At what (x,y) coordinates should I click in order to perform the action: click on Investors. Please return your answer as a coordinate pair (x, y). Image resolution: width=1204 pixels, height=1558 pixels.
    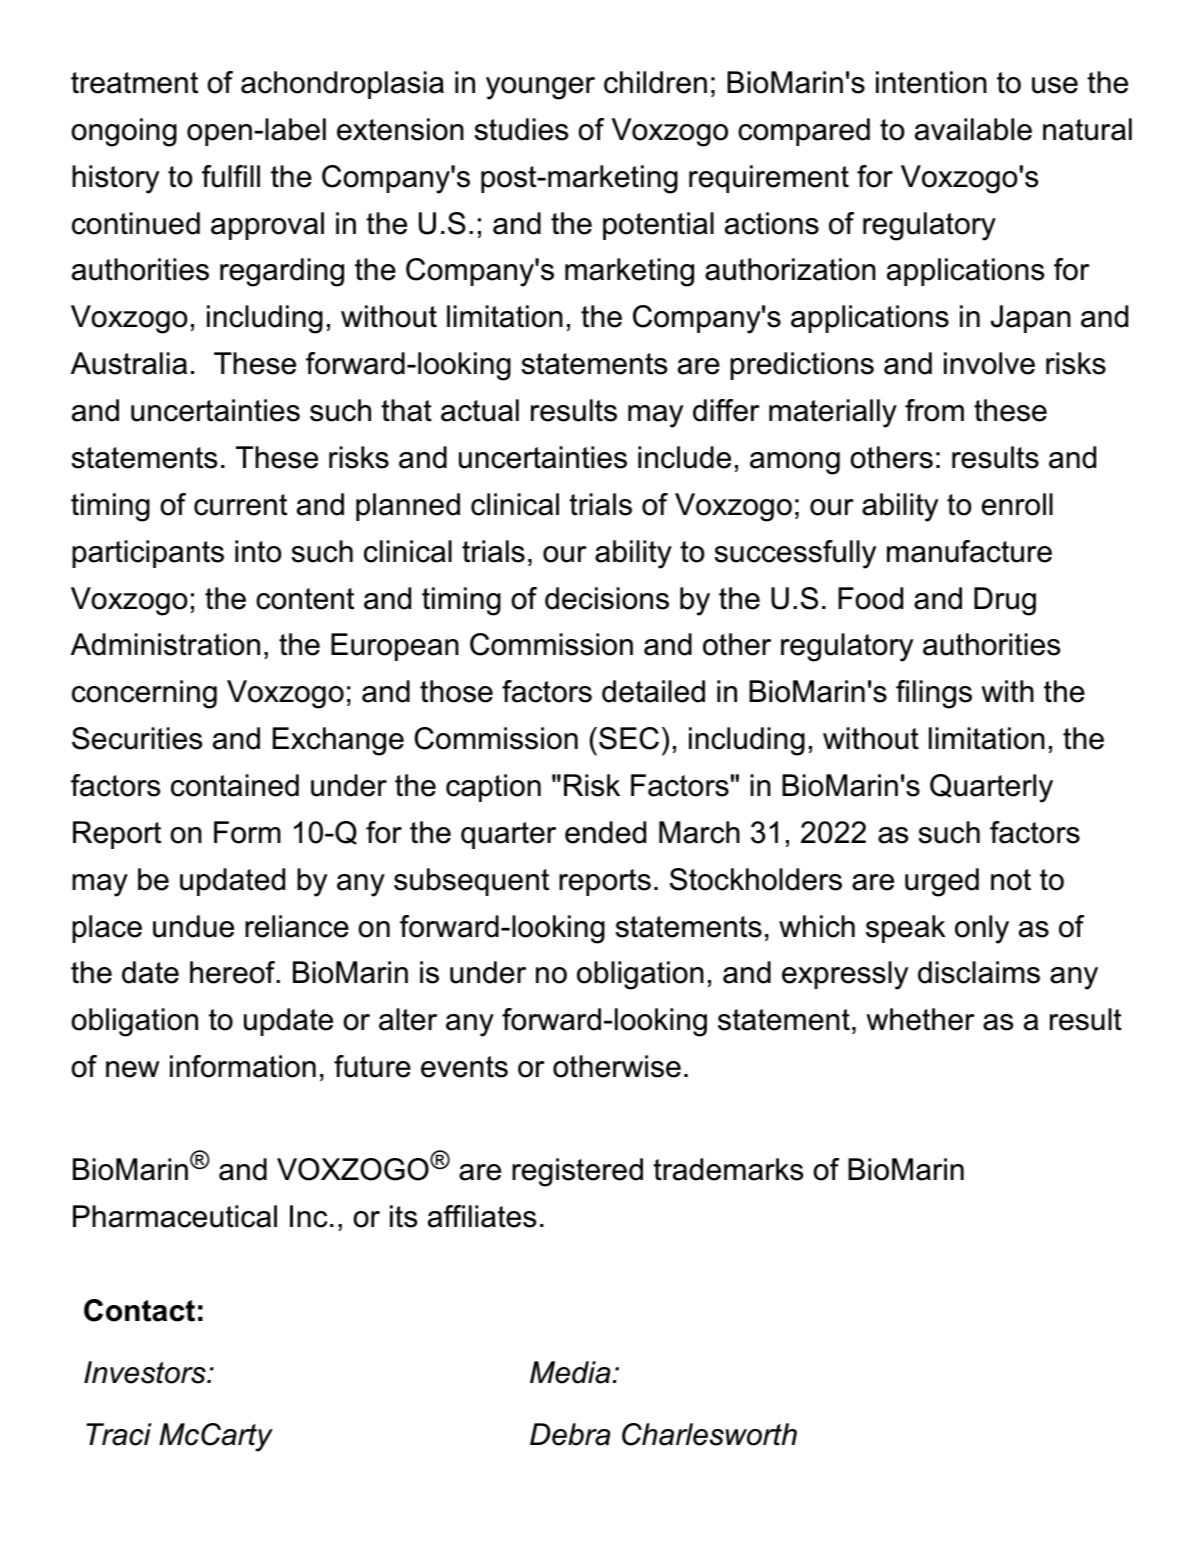
    Looking at the image, I should click on (146, 1372).
